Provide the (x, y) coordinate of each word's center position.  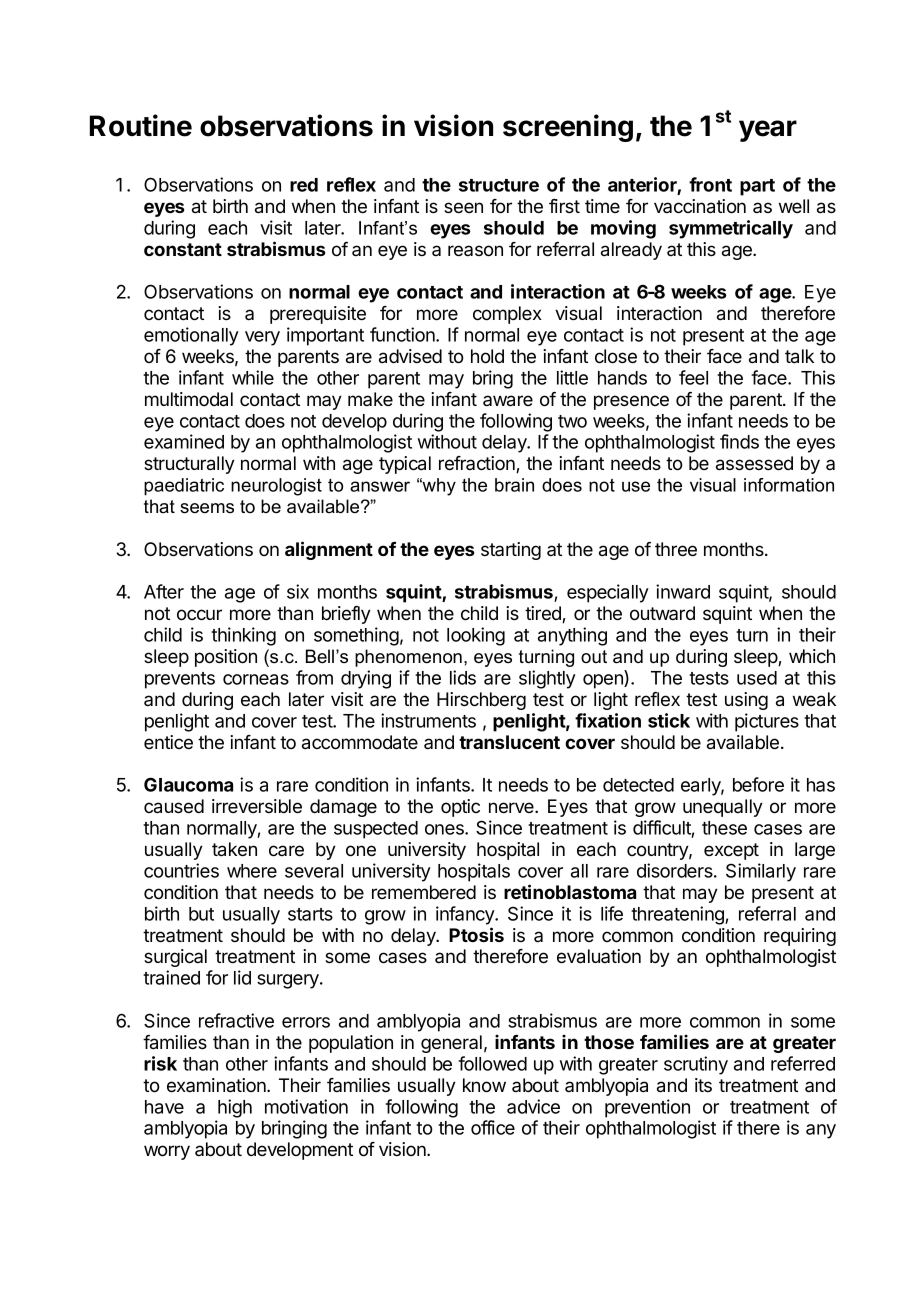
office (493, 1127)
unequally (723, 808)
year (768, 131)
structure (499, 185)
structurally (189, 465)
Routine (141, 125)
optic (460, 808)
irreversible (257, 806)
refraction (478, 464)
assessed (754, 463)
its (703, 1085)
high (235, 1108)
